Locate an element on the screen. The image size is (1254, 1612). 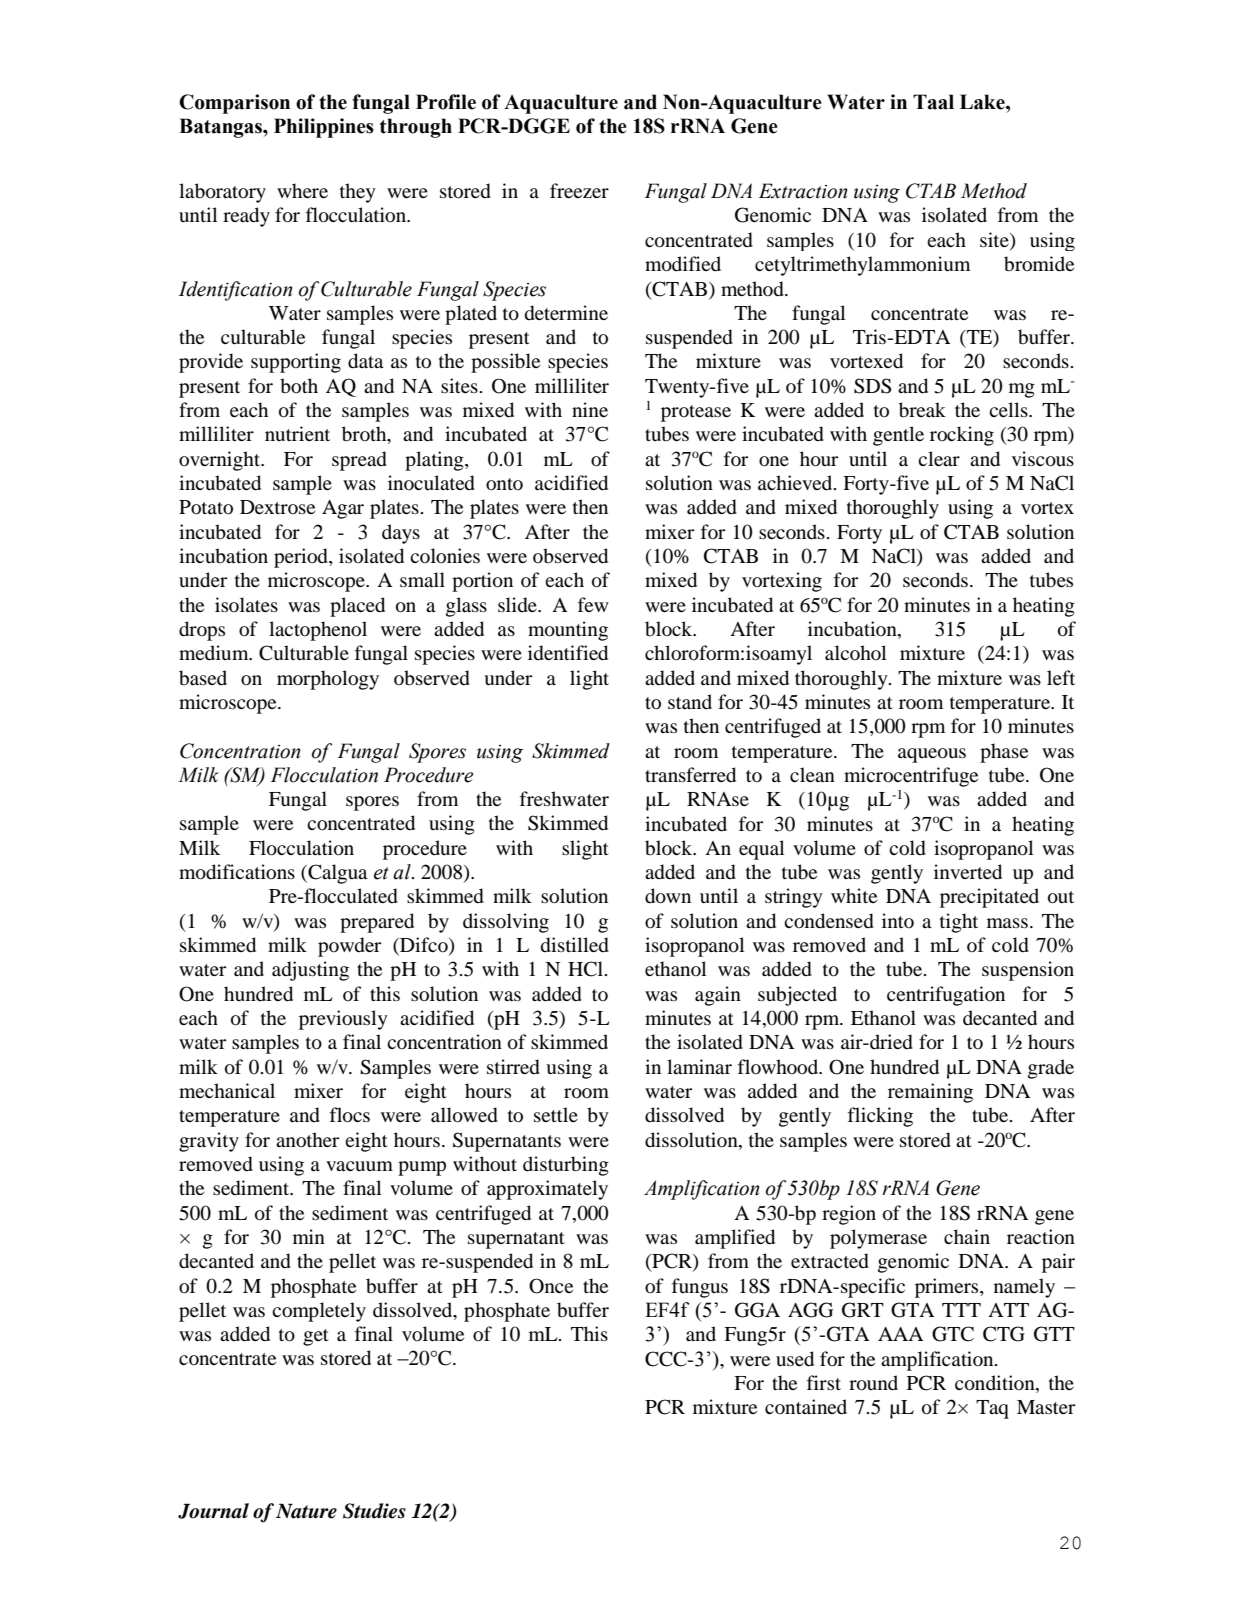
Nature is located at coordinates (306, 1511).
